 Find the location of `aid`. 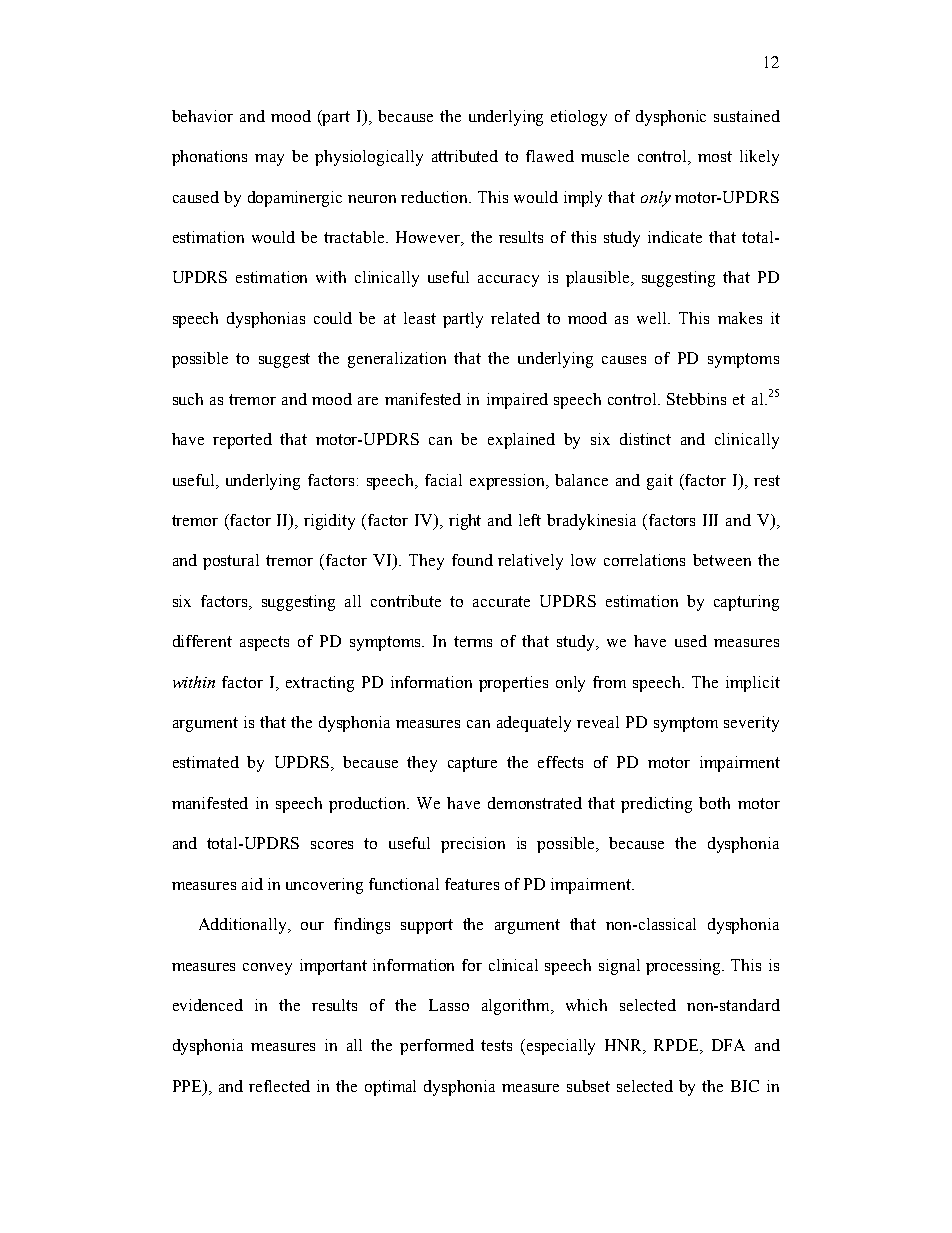

aid is located at coordinates (252, 884).
